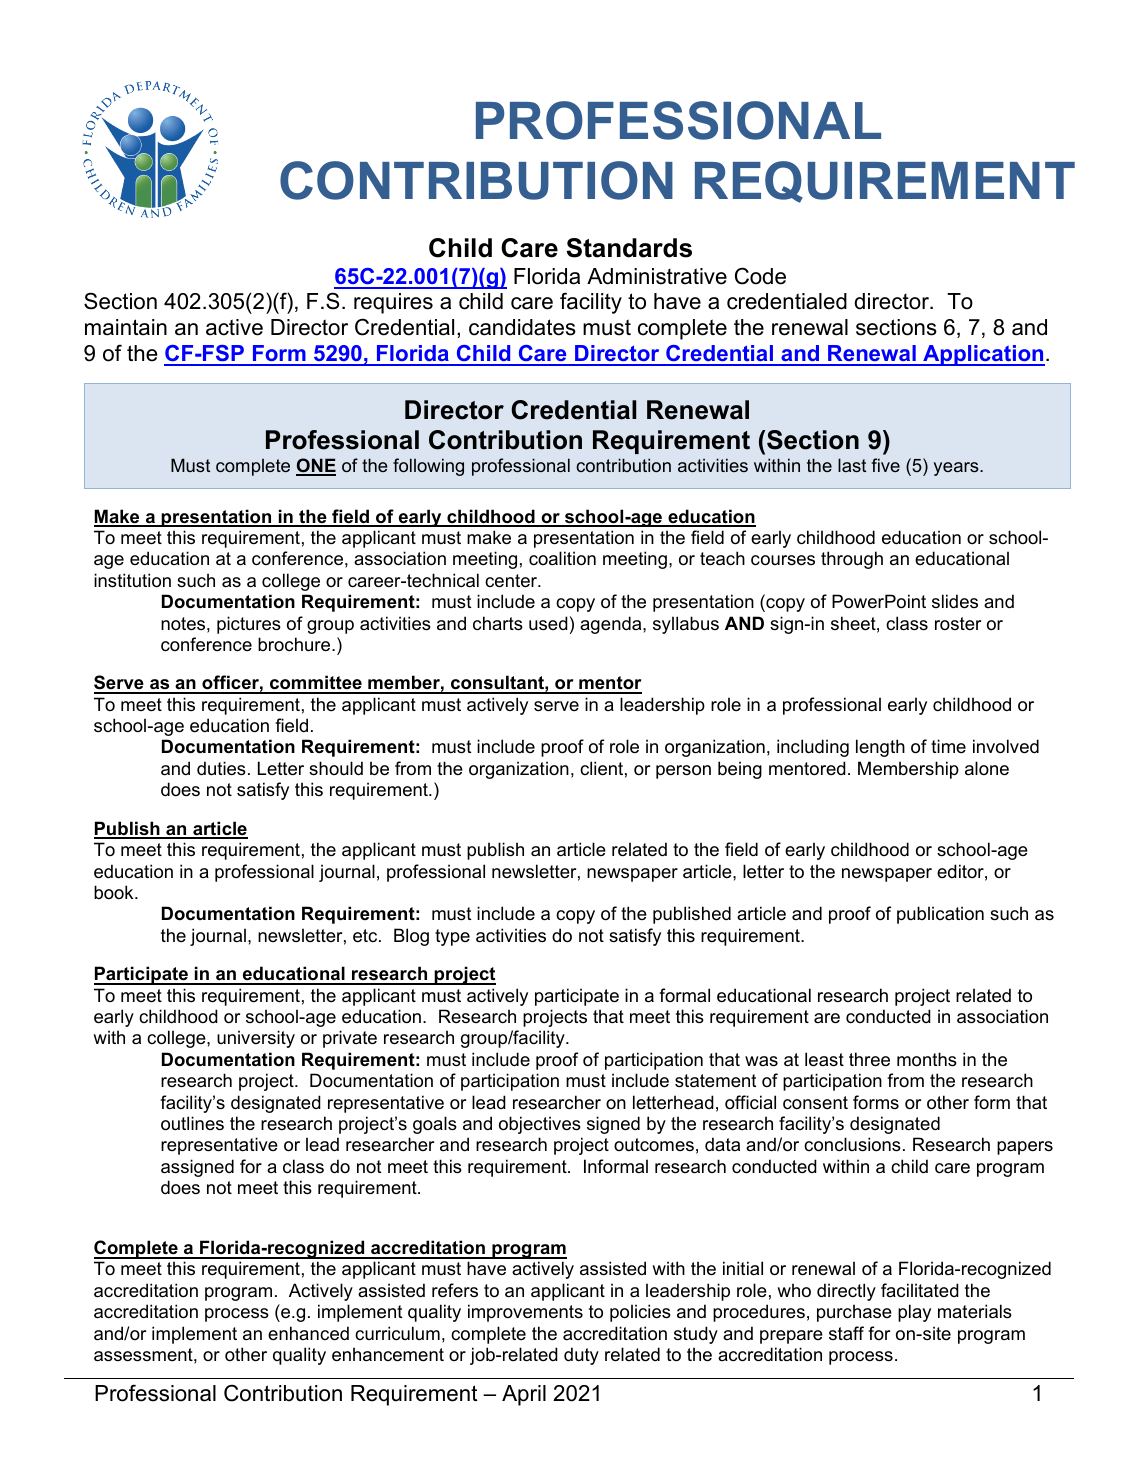 The width and height of the screenshot is (1138, 1473). I want to click on duty, so click(581, 1356).
